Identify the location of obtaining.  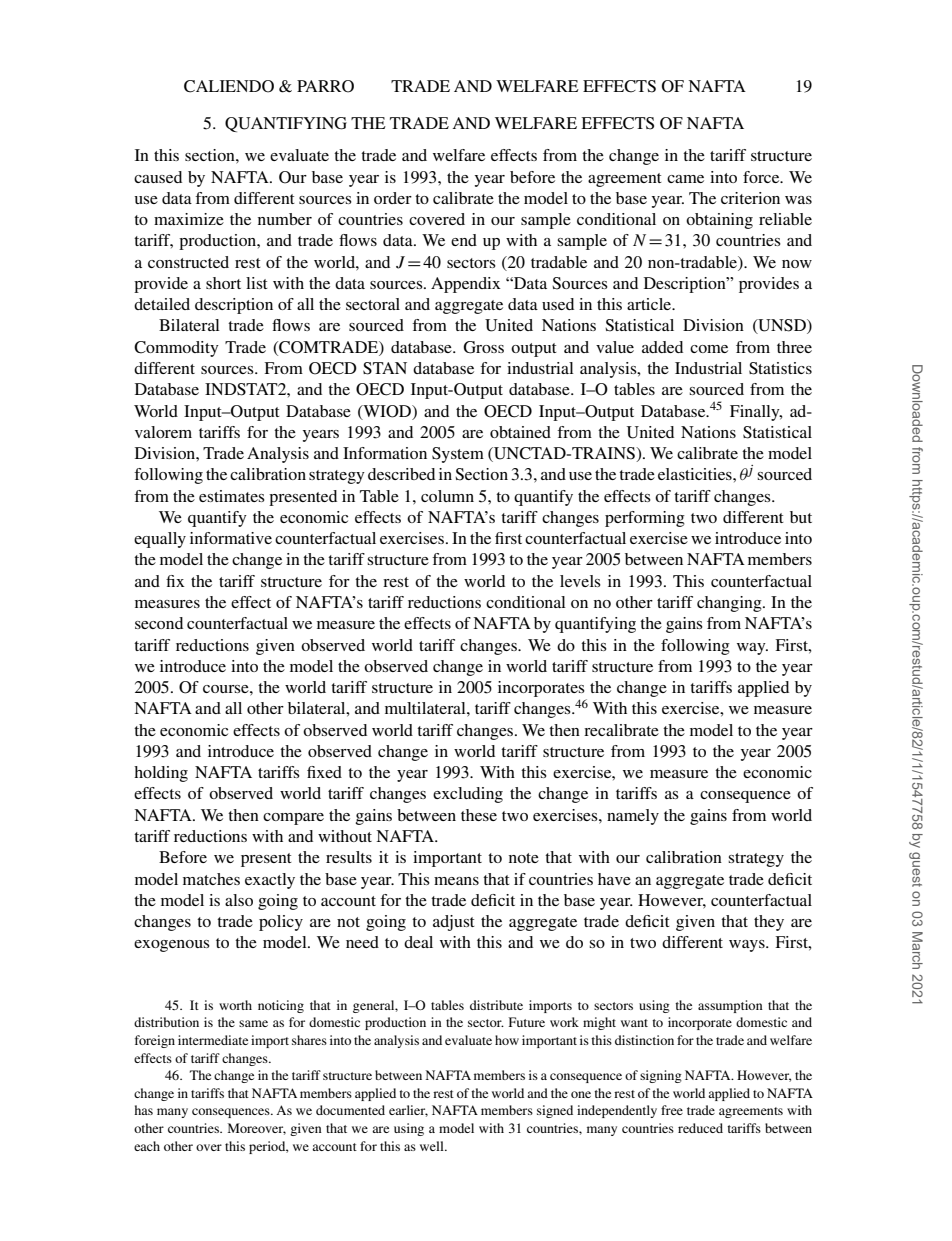
(719, 221).
